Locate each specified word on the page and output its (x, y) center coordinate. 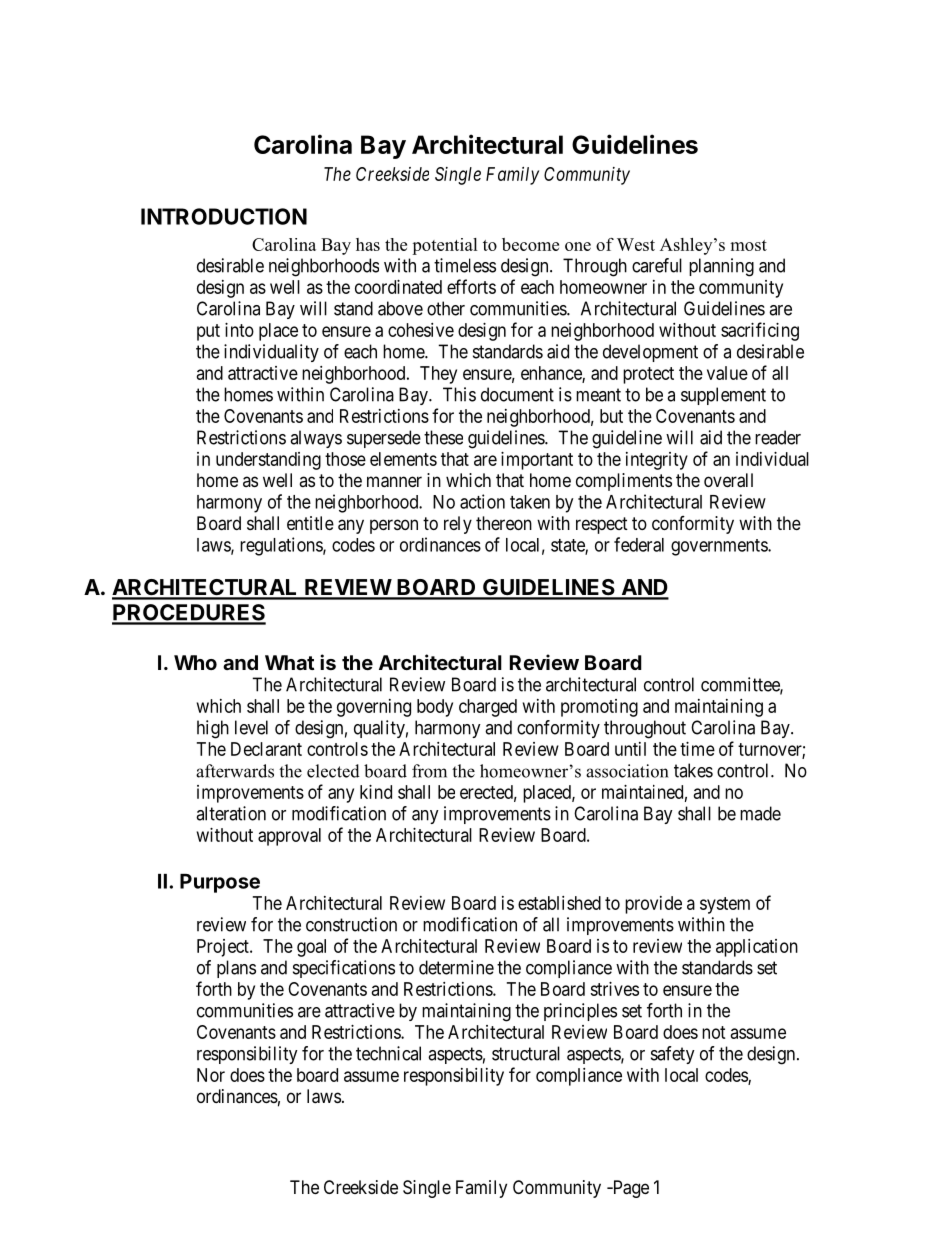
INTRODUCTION (224, 216)
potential (445, 246)
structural (526, 1053)
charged (488, 708)
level (251, 727)
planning (721, 267)
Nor (211, 1075)
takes (693, 770)
